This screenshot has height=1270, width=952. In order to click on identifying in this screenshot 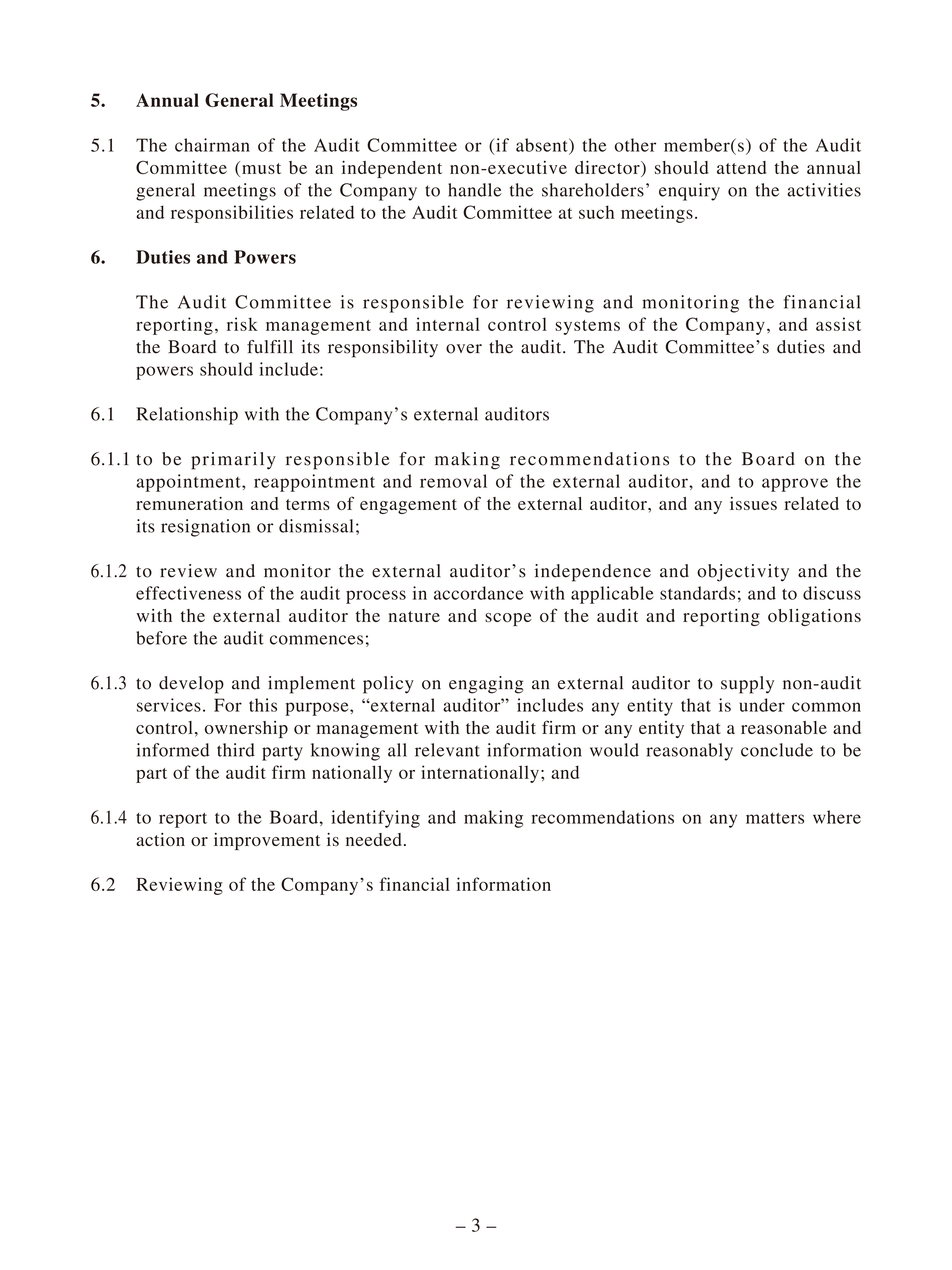, I will do `click(375, 819)`.
